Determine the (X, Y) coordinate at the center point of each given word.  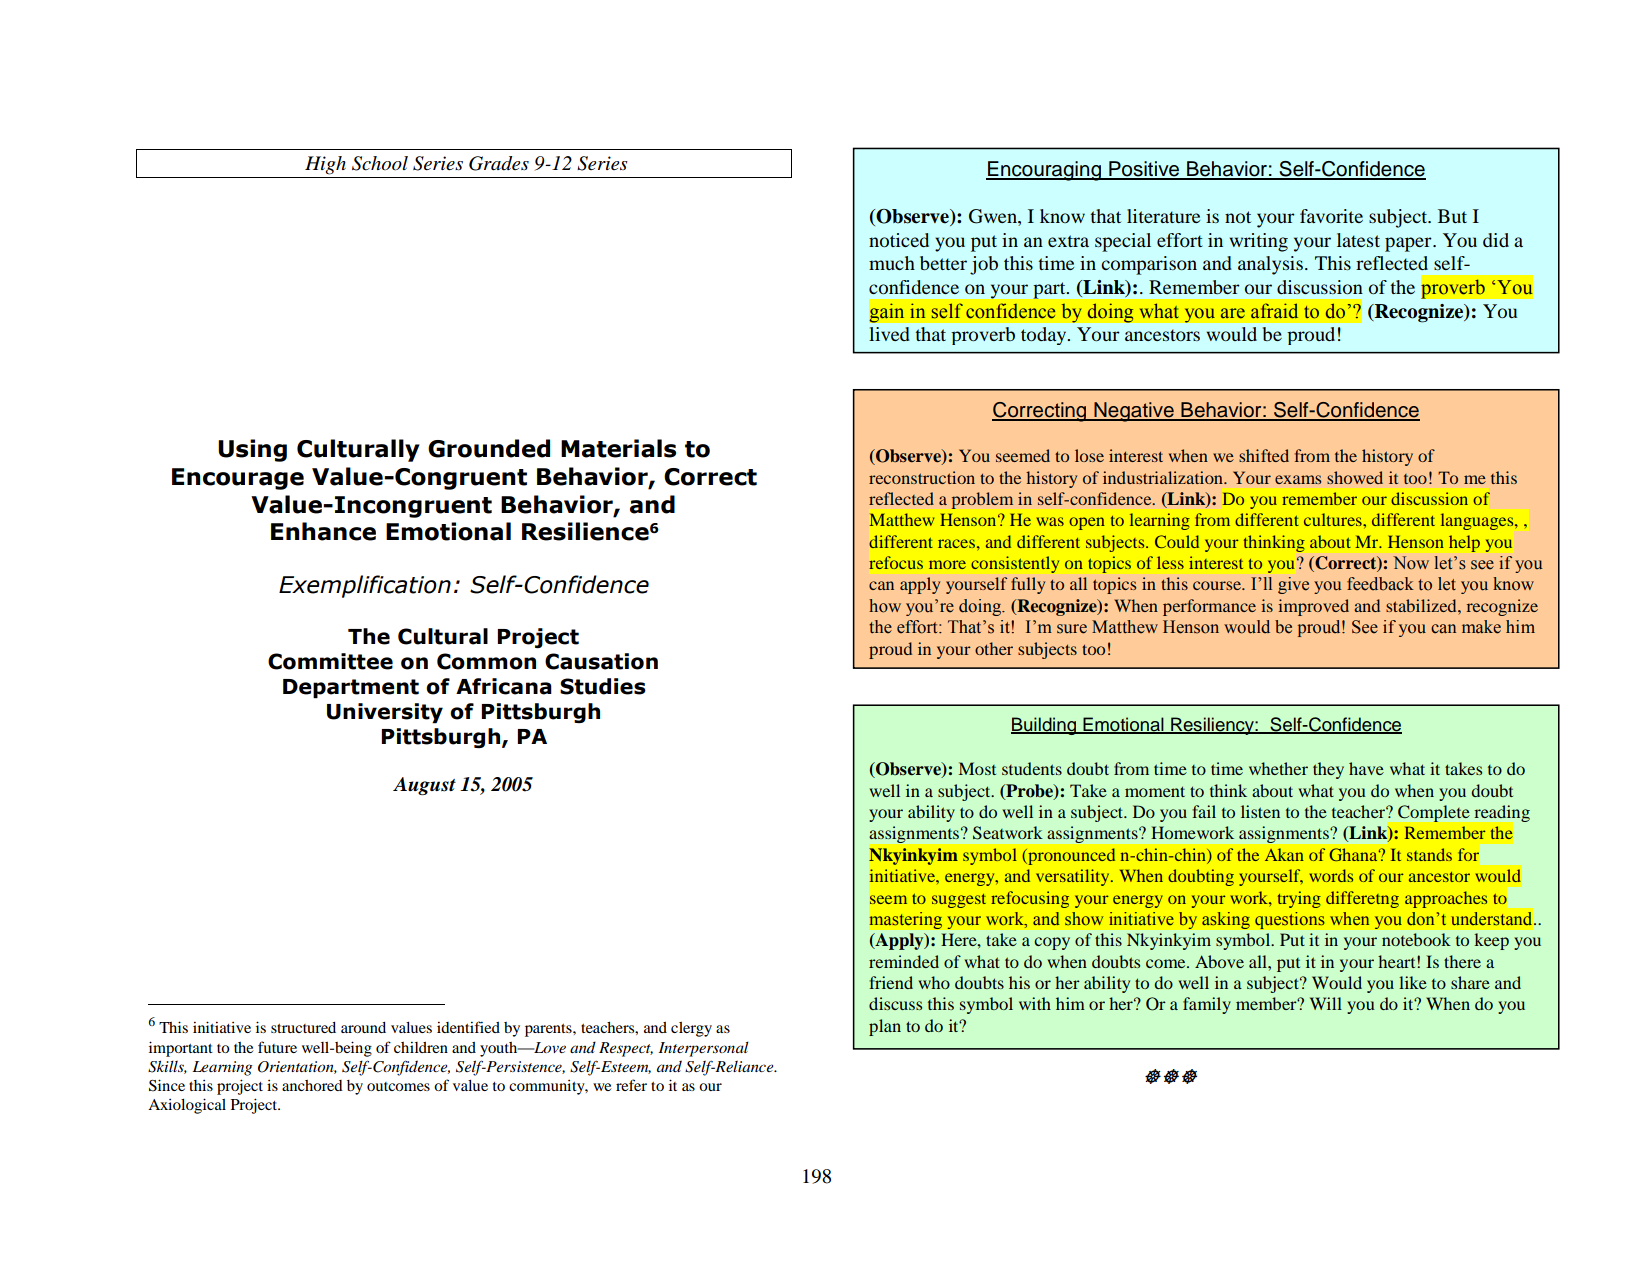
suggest (959, 901)
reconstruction (922, 477)
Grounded (489, 448)
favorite (1331, 216)
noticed (899, 240)
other (994, 648)
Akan (1284, 854)
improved (1313, 607)
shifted (1264, 455)
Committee (330, 661)
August (424, 786)
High (325, 165)
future (277, 1047)
